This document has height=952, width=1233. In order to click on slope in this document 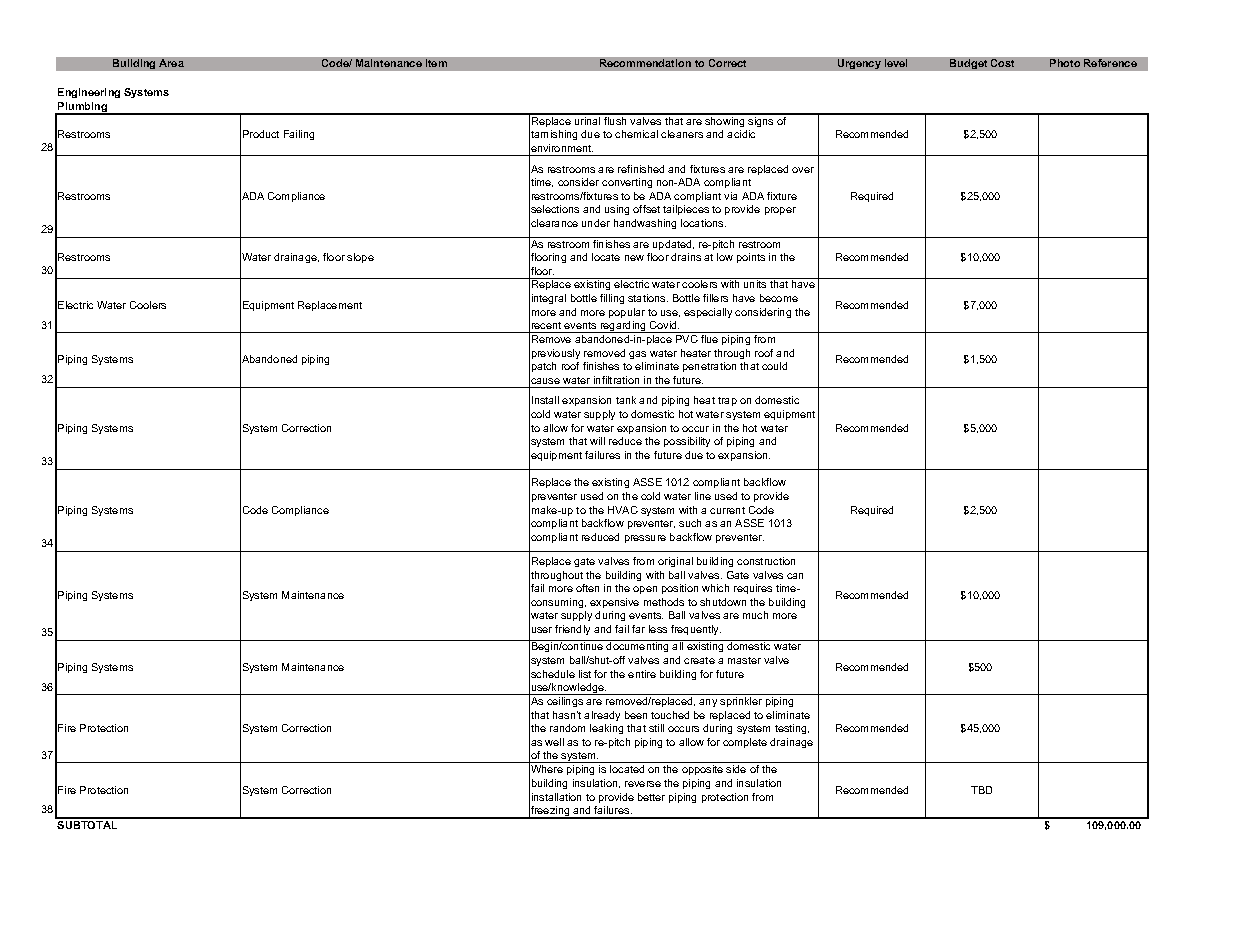, I will do `click(360, 258)`.
